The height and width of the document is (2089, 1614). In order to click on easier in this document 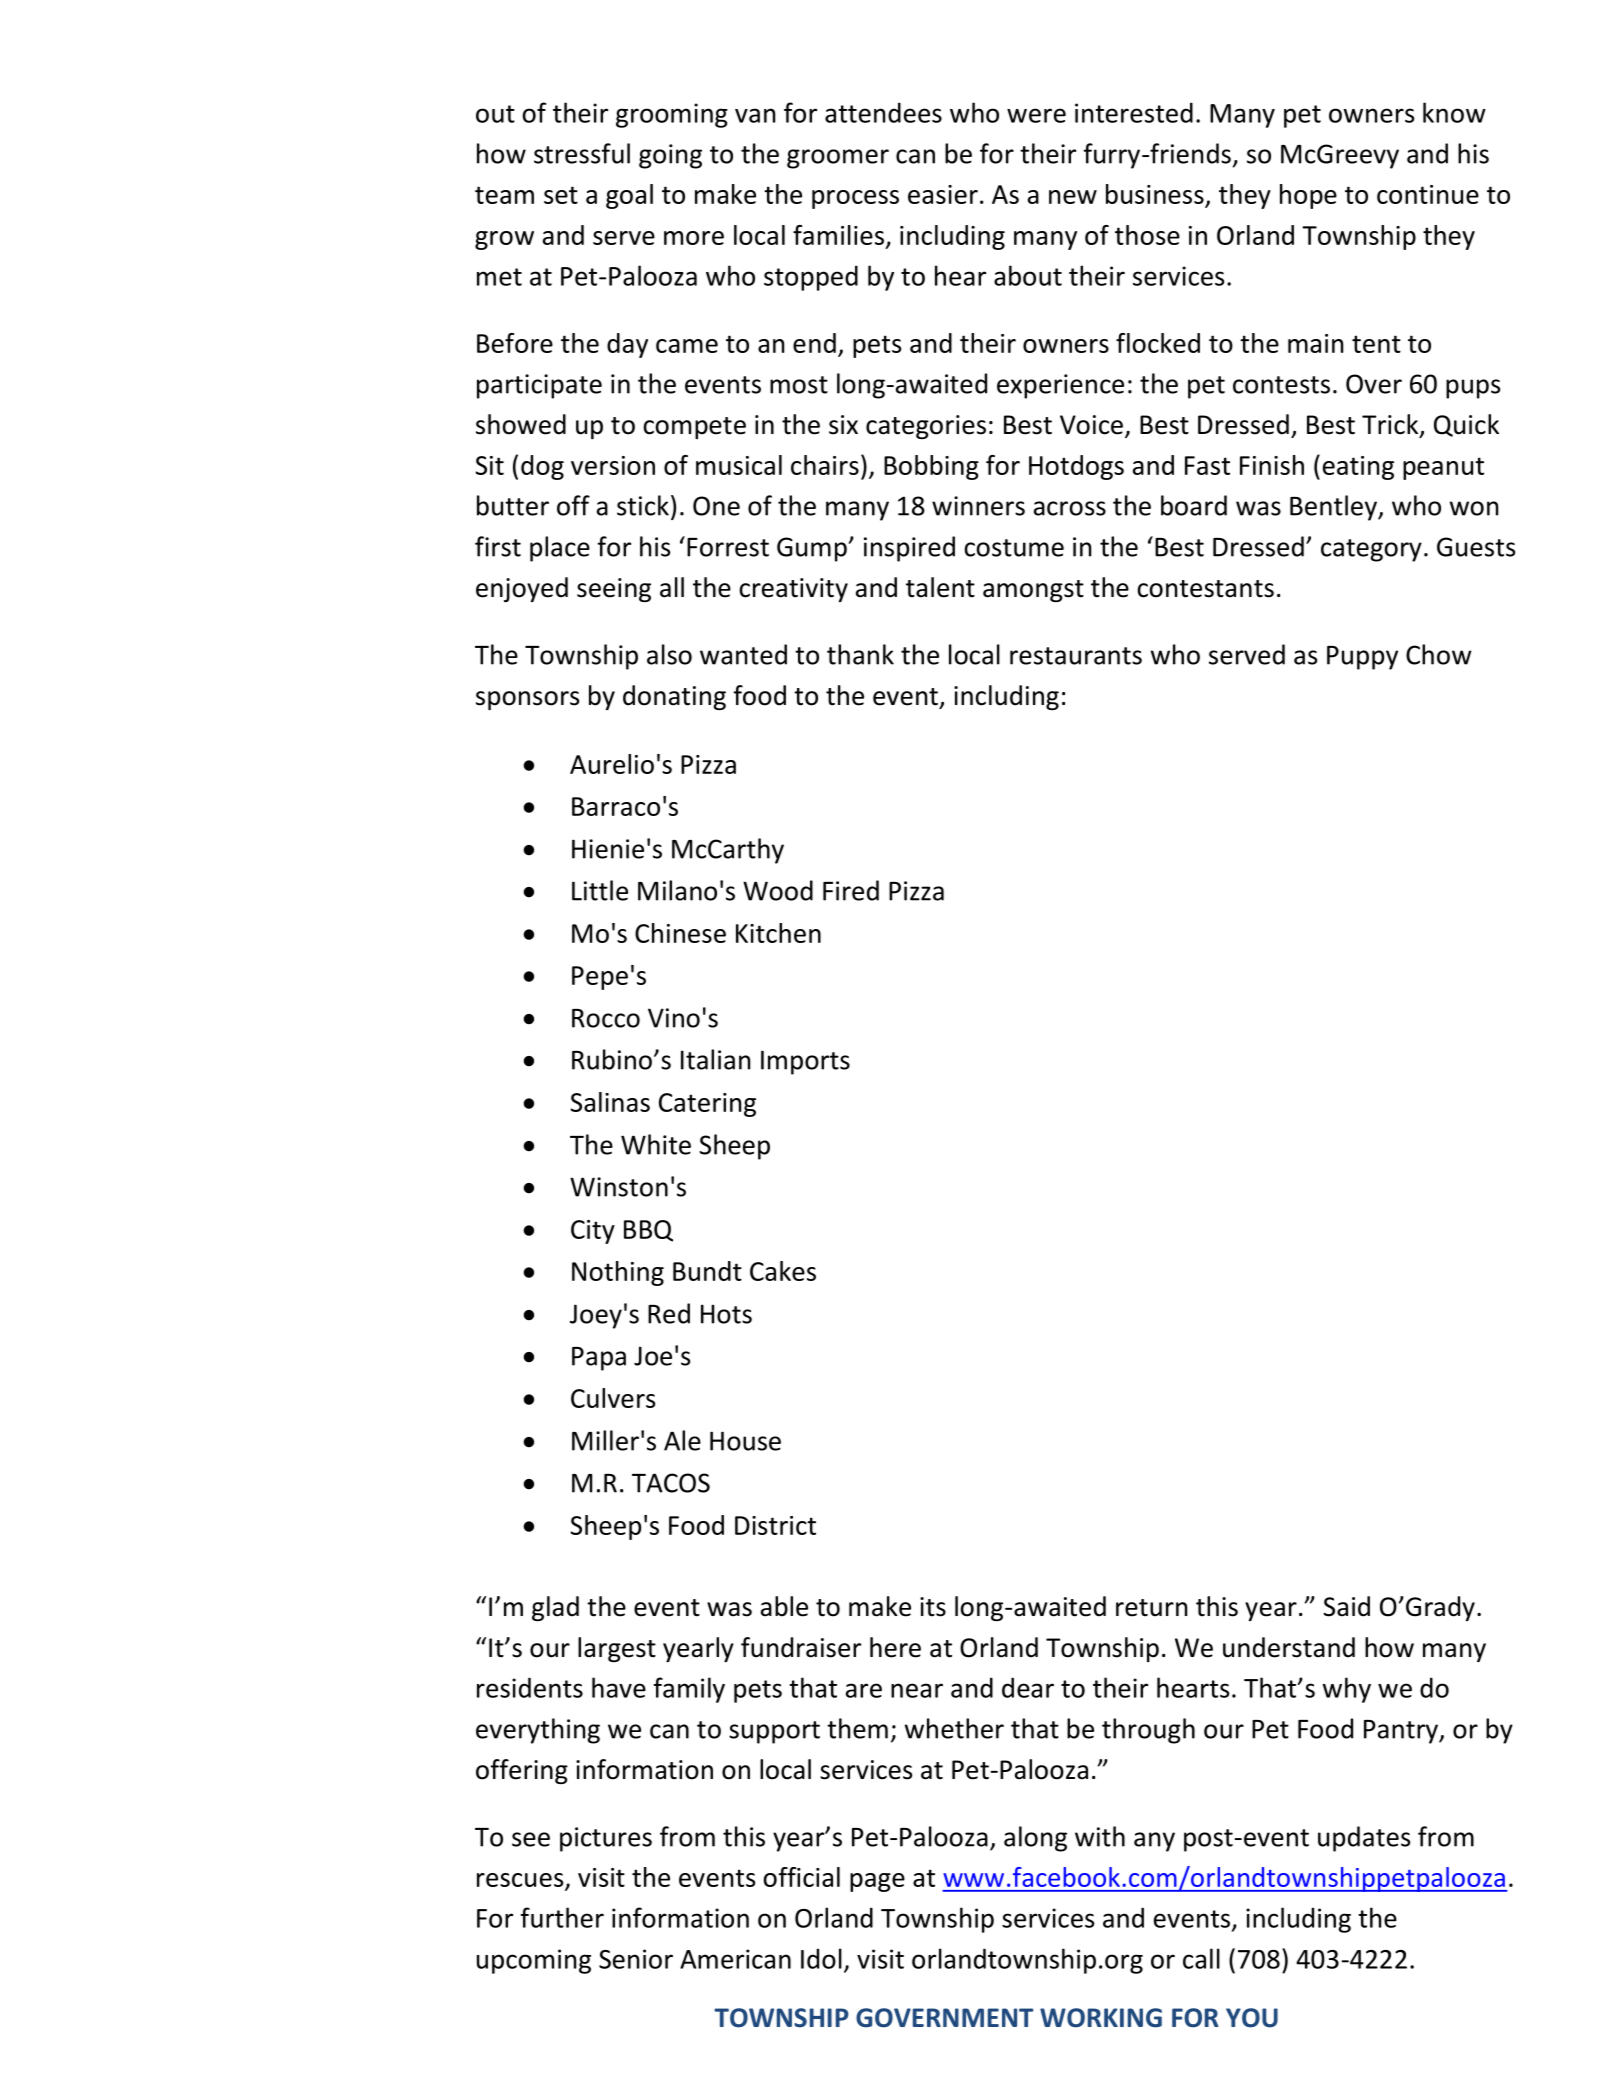, I will do `click(943, 194)`.
